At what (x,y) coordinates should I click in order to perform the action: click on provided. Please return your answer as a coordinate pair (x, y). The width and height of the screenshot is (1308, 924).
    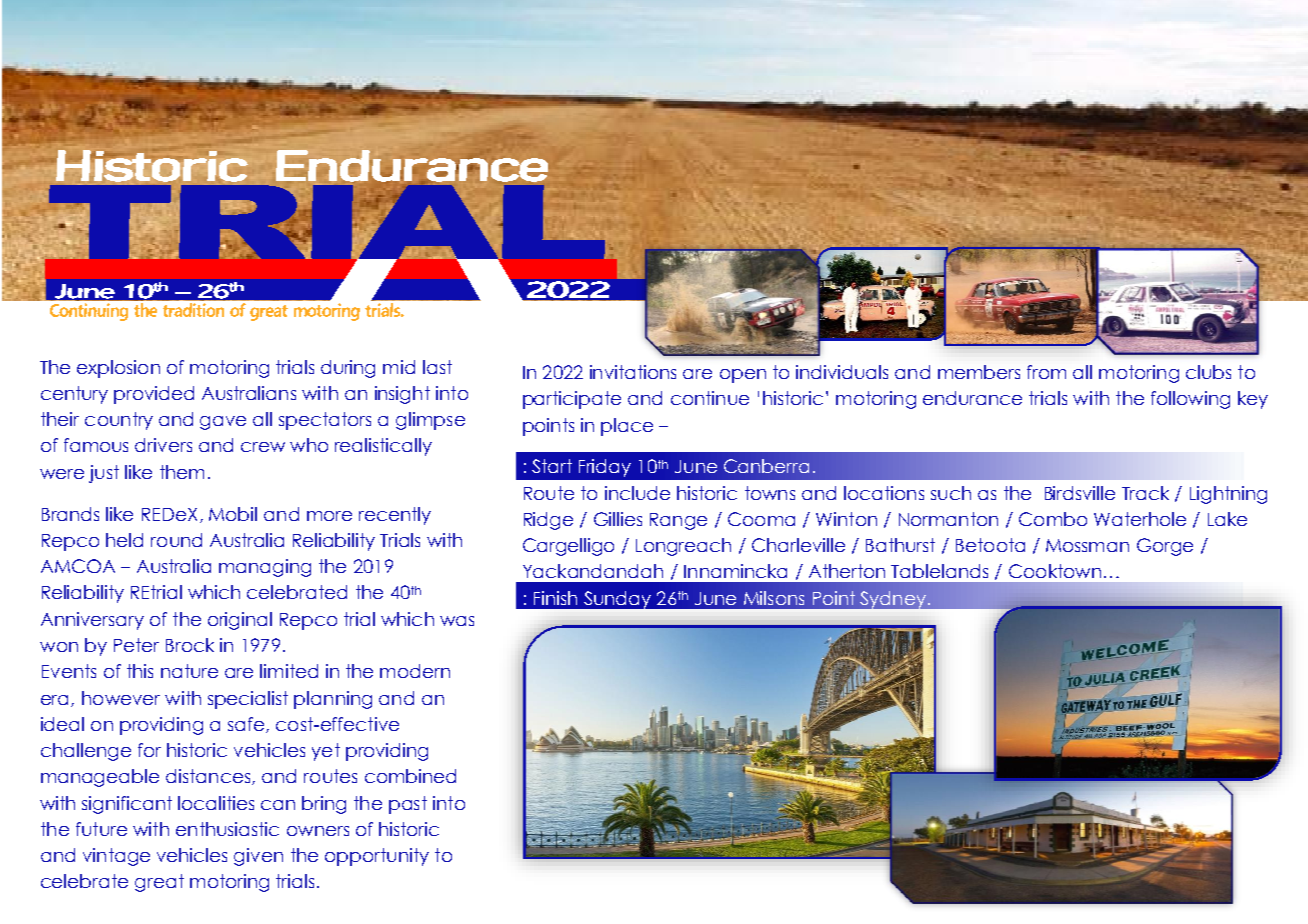
    Looking at the image, I should click on (154, 395).
